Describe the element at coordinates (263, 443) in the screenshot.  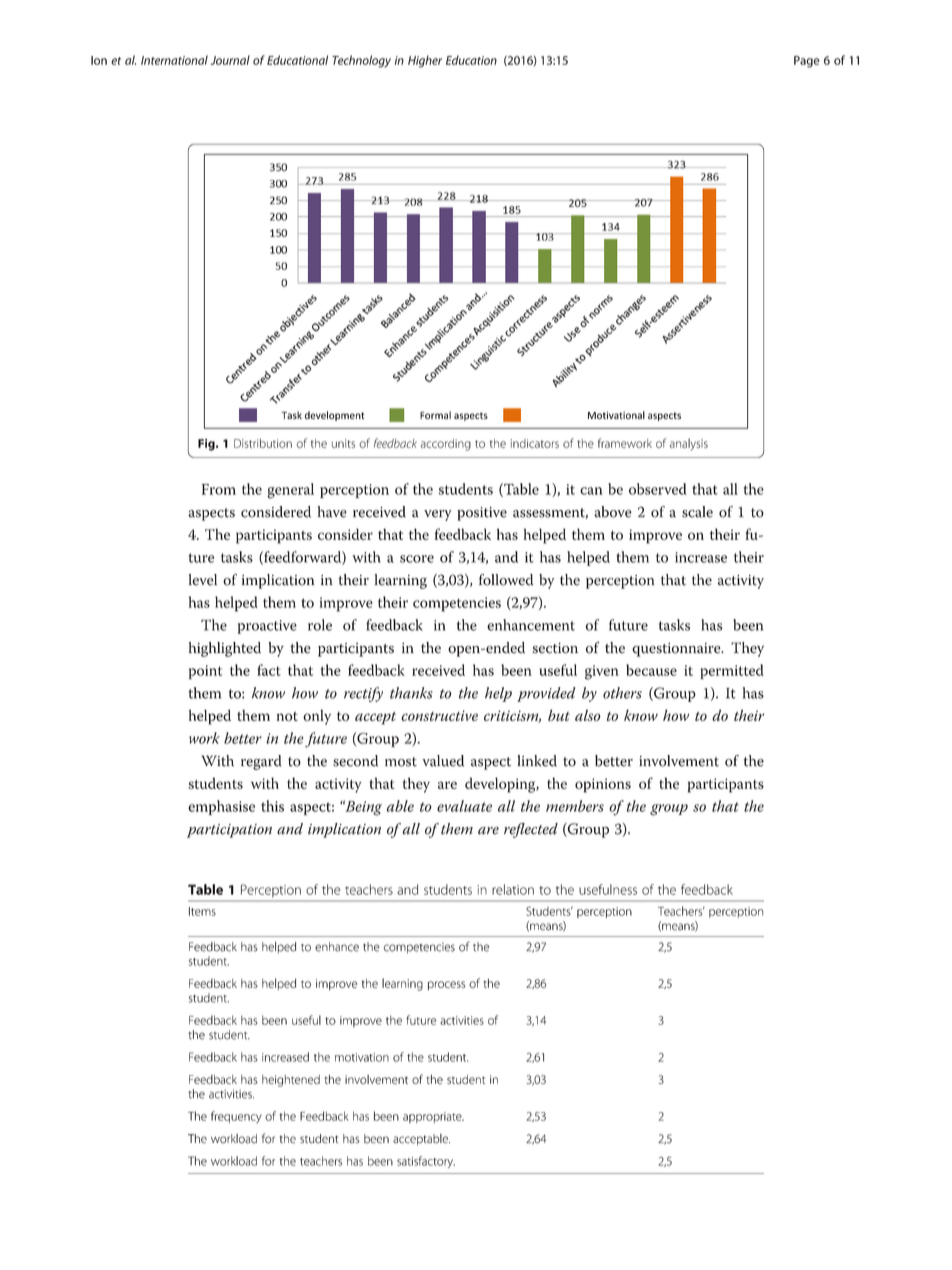
I see `Distribution` at that location.
